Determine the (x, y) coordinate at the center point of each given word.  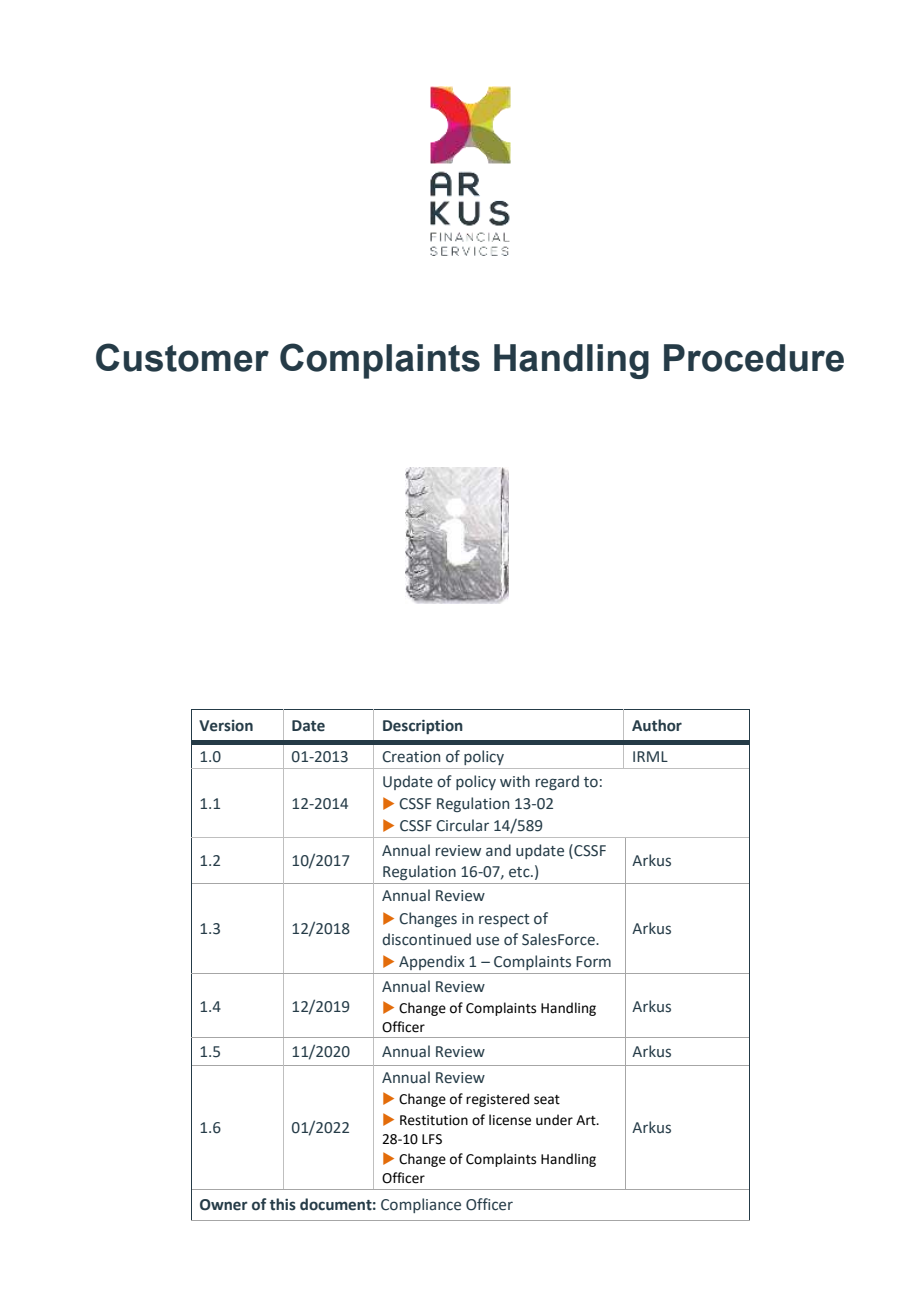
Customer (182, 357)
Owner (224, 1205)
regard (557, 782)
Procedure (754, 358)
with (515, 781)
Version (226, 726)
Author (657, 725)
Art (587, 1120)
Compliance (421, 1205)
